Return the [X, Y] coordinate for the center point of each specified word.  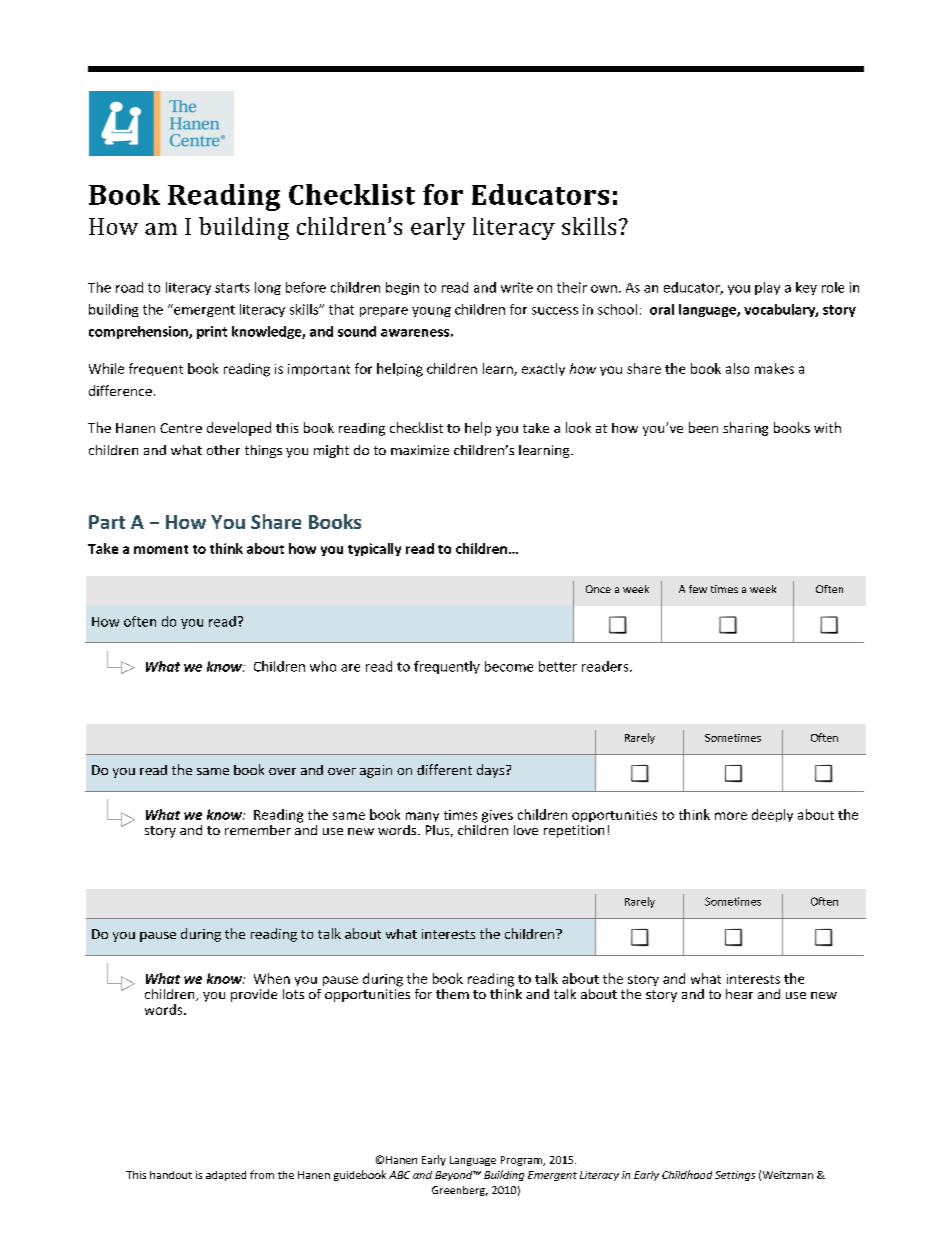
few [698, 589]
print [212, 332]
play [767, 288]
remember [258, 830]
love [526, 830]
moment [161, 549]
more [731, 816]
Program [522, 1161]
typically [374, 549]
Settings [735, 1176]
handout [171, 1175]
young [431, 312]
